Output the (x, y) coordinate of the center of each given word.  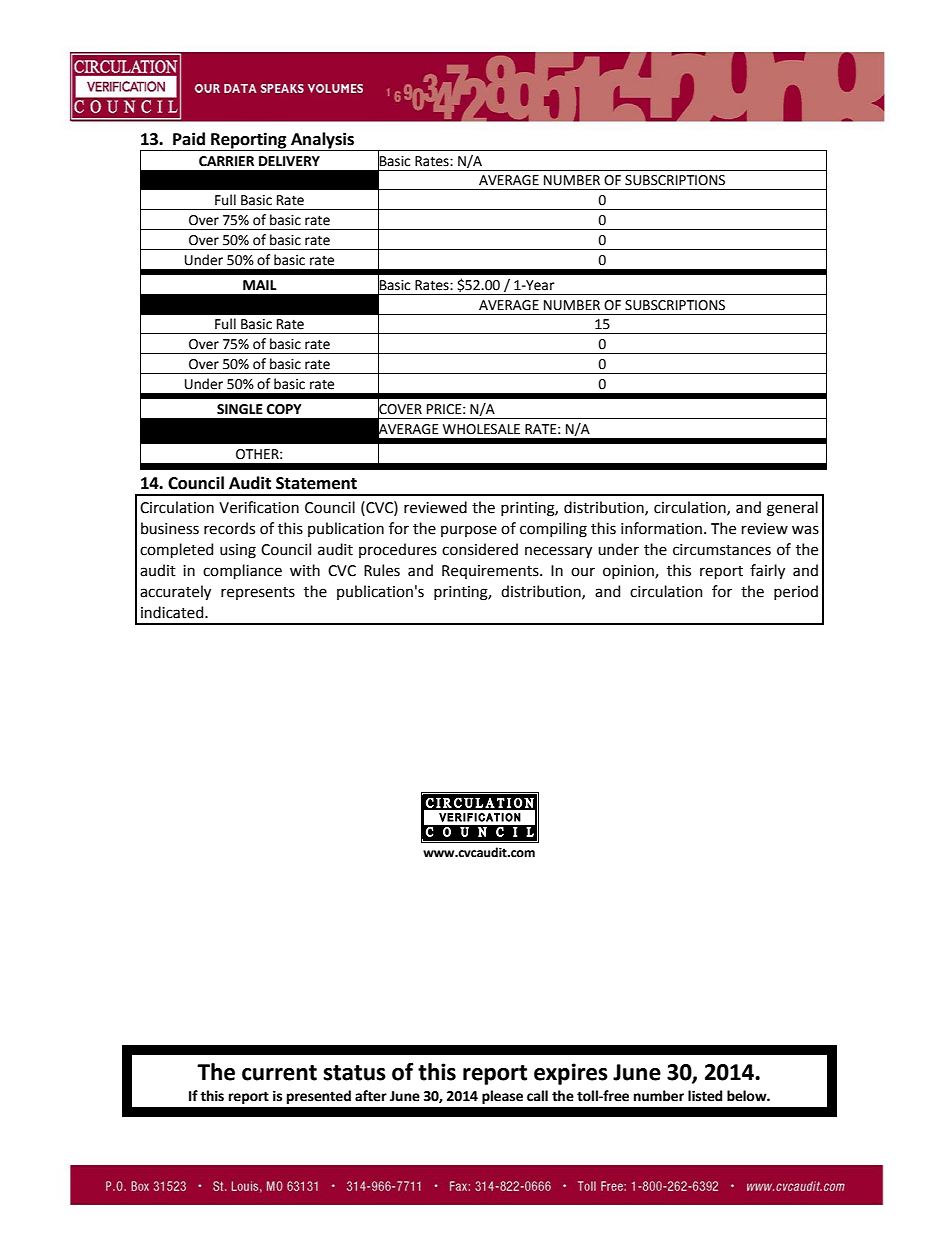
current (279, 1073)
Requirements (491, 572)
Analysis (322, 141)
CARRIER (226, 161)
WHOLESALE (481, 429)
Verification (259, 507)
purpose (469, 531)
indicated (173, 612)
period (796, 592)
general (792, 509)
